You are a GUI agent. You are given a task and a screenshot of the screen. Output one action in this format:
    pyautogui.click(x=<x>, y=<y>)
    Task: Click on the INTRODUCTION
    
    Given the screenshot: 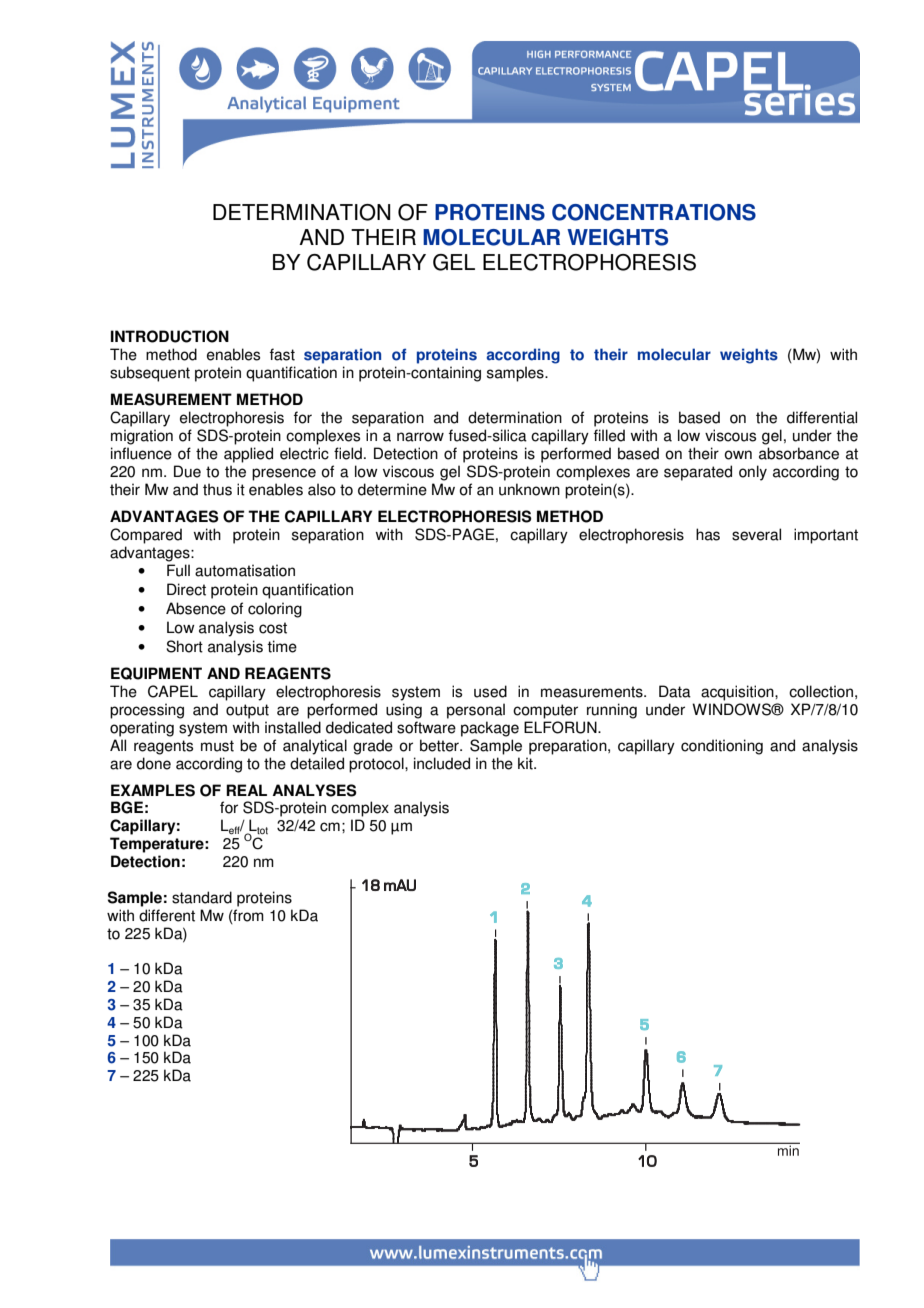 What is the action you would take?
    pyautogui.click(x=170, y=336)
